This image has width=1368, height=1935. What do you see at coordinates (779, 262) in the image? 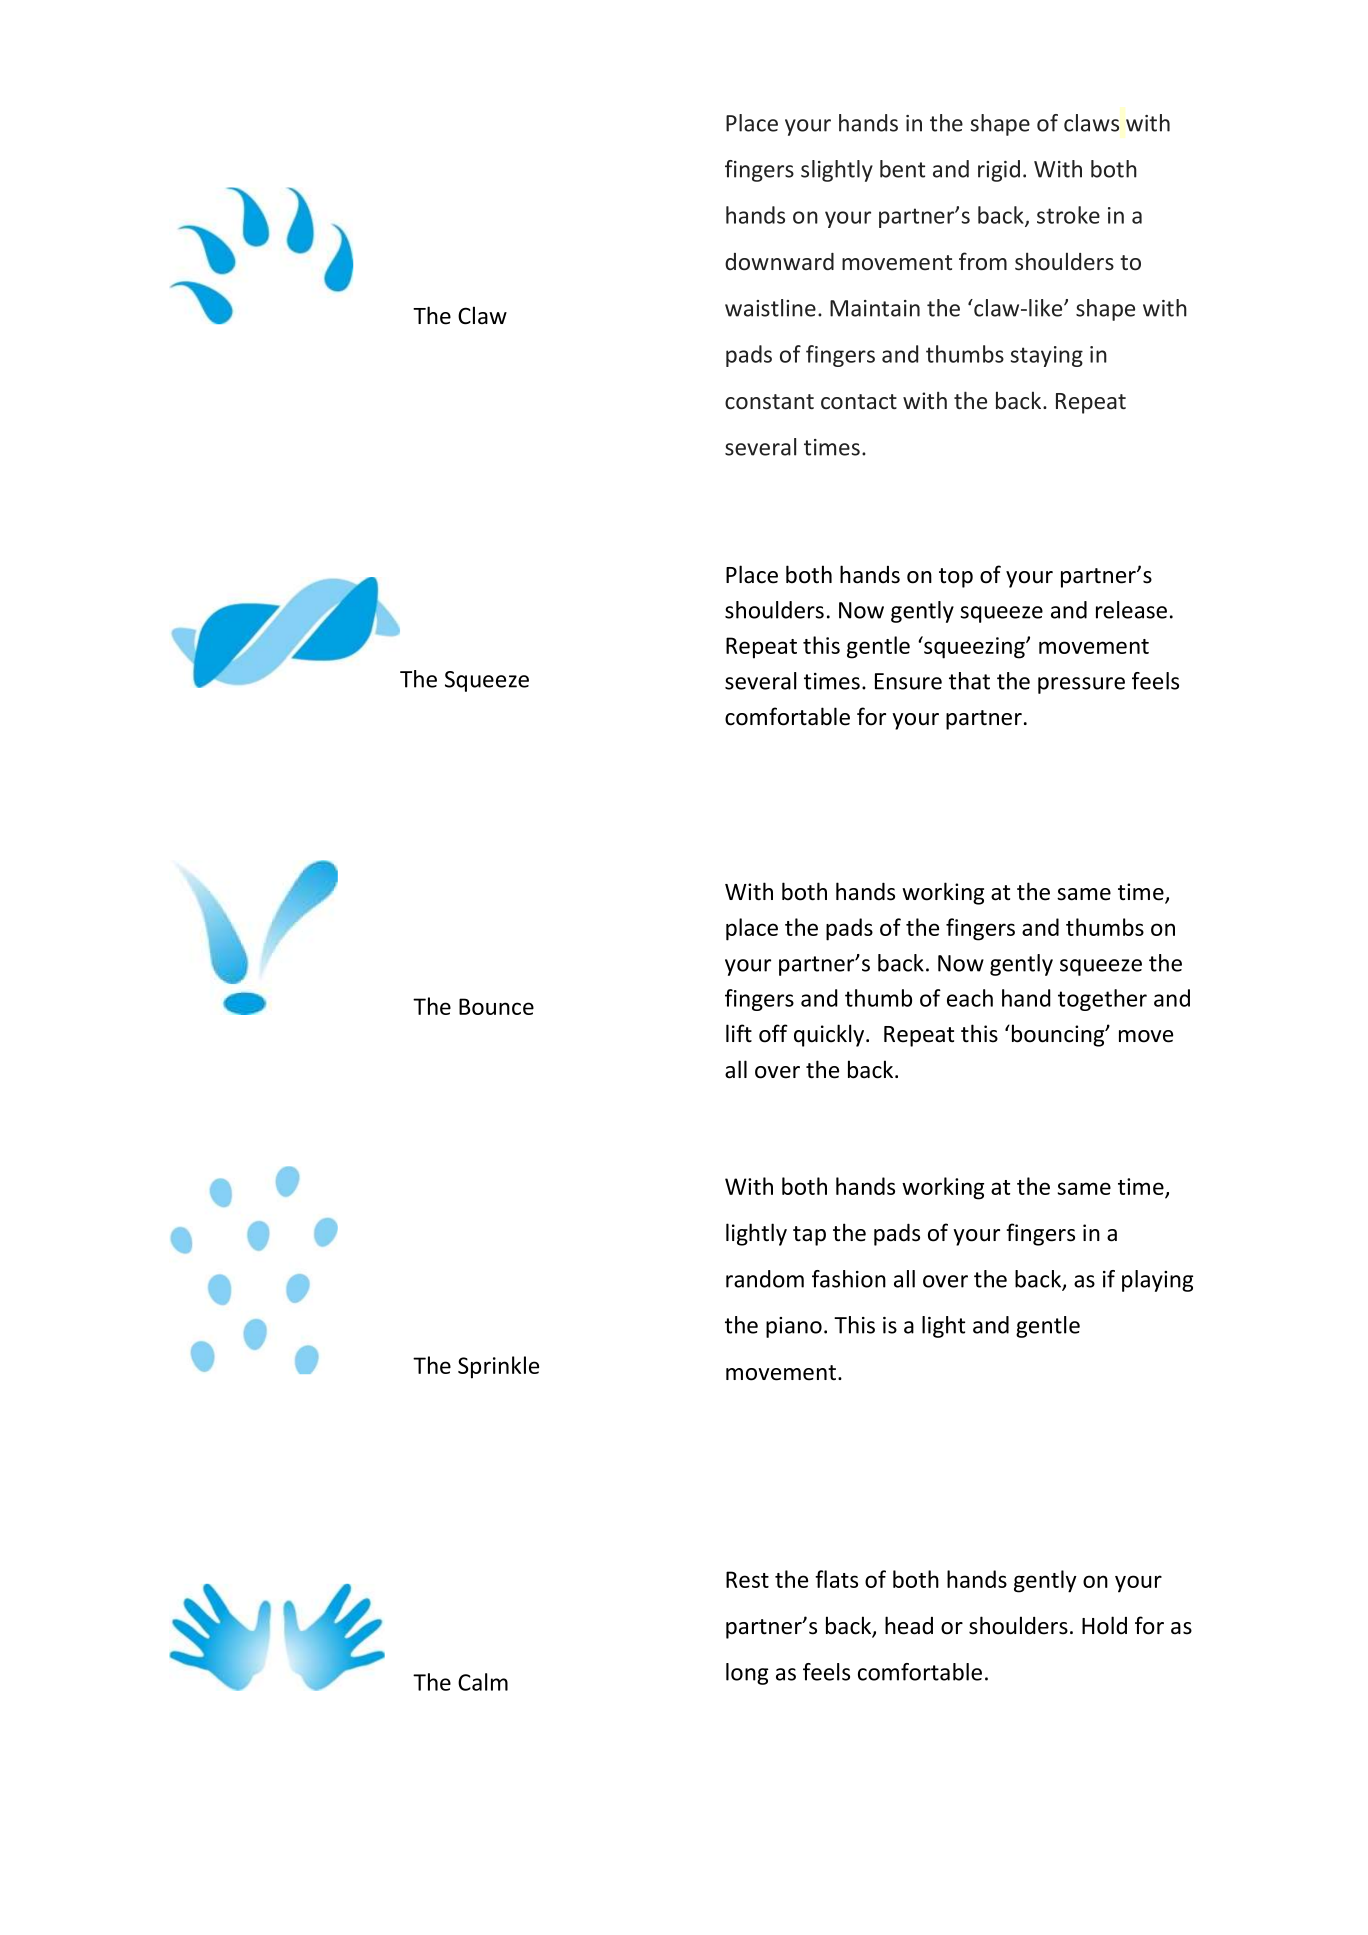
I see `downward` at bounding box center [779, 262].
